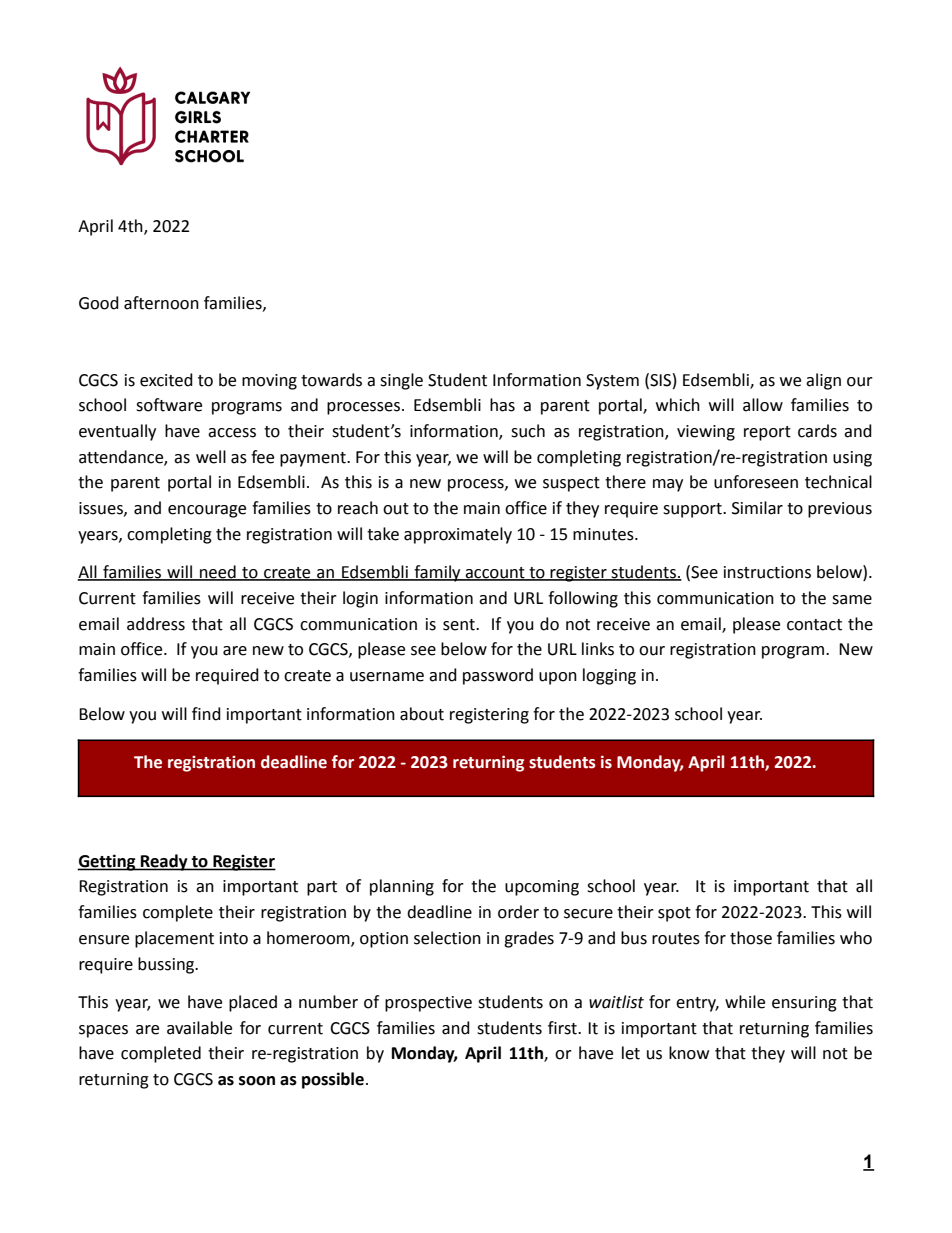 The image size is (952, 1233). What do you see at coordinates (161, 303) in the screenshot?
I see `afternoon` at bounding box center [161, 303].
